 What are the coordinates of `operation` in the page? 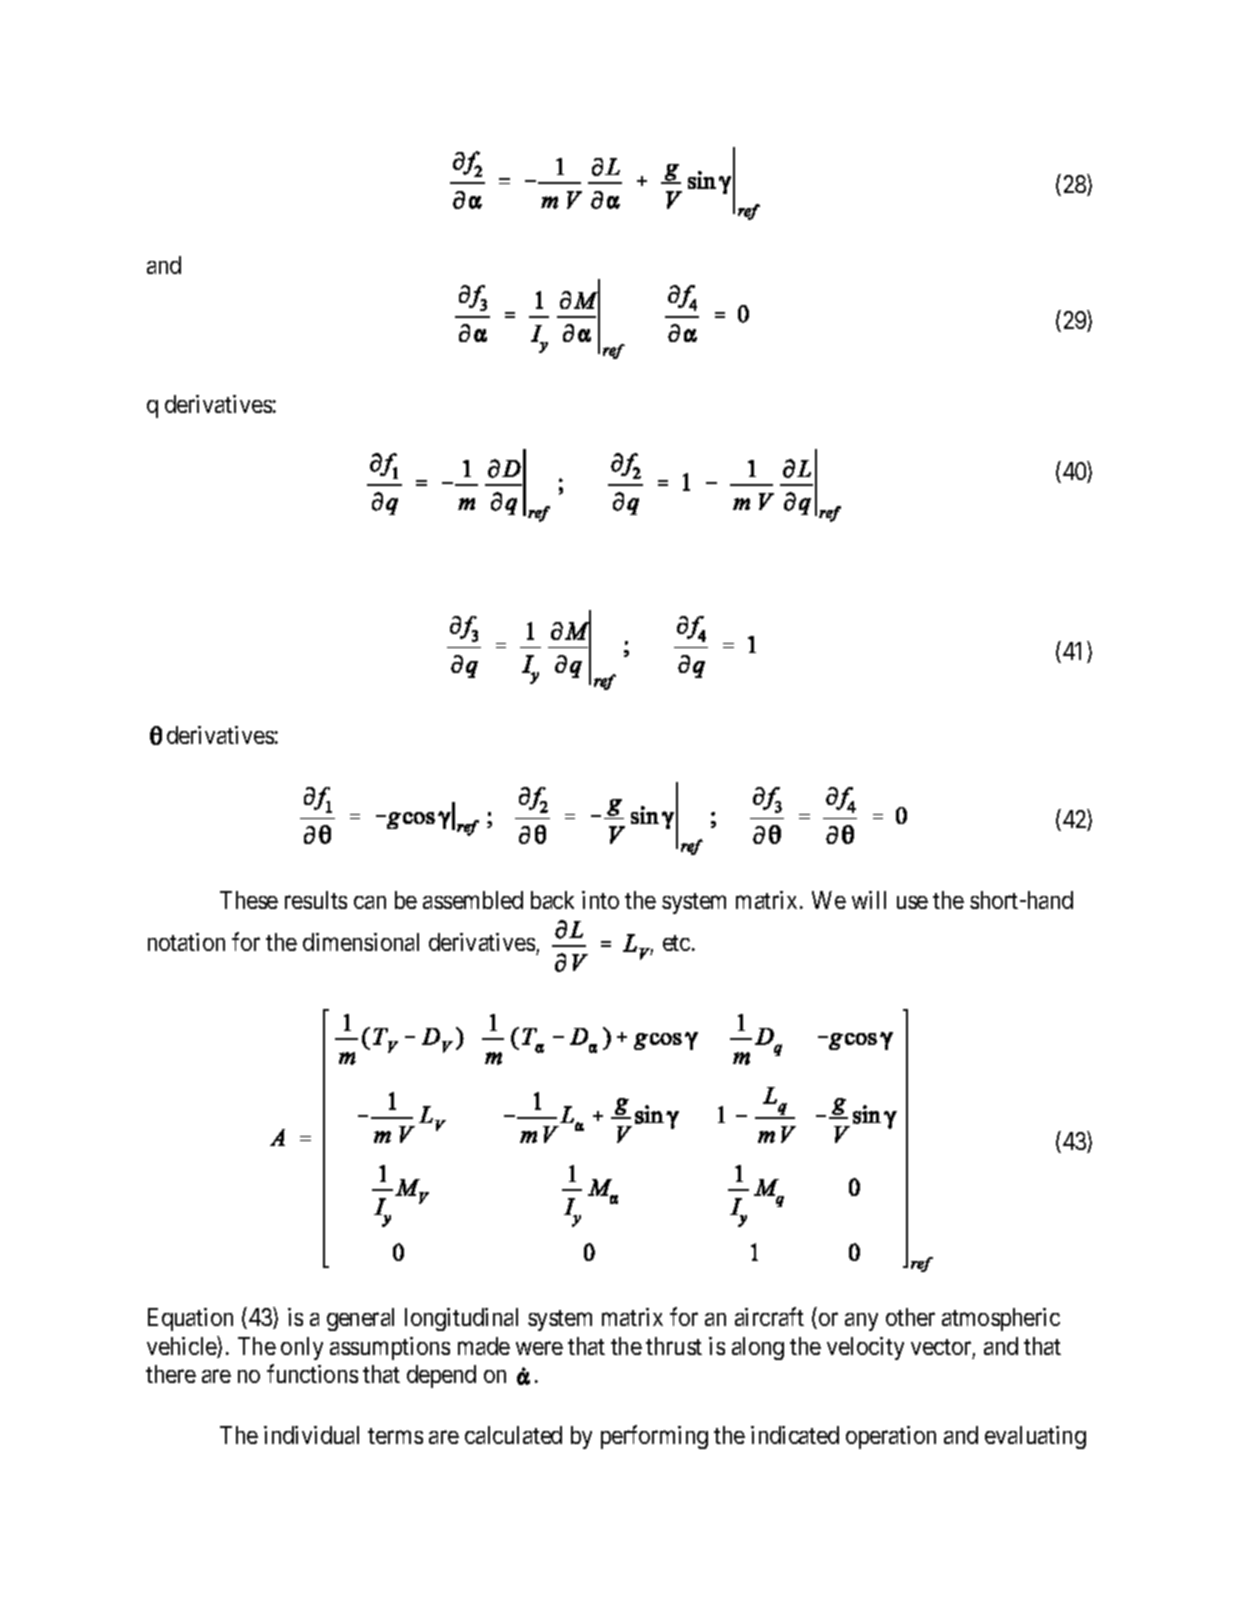 It's located at (891, 1437).
